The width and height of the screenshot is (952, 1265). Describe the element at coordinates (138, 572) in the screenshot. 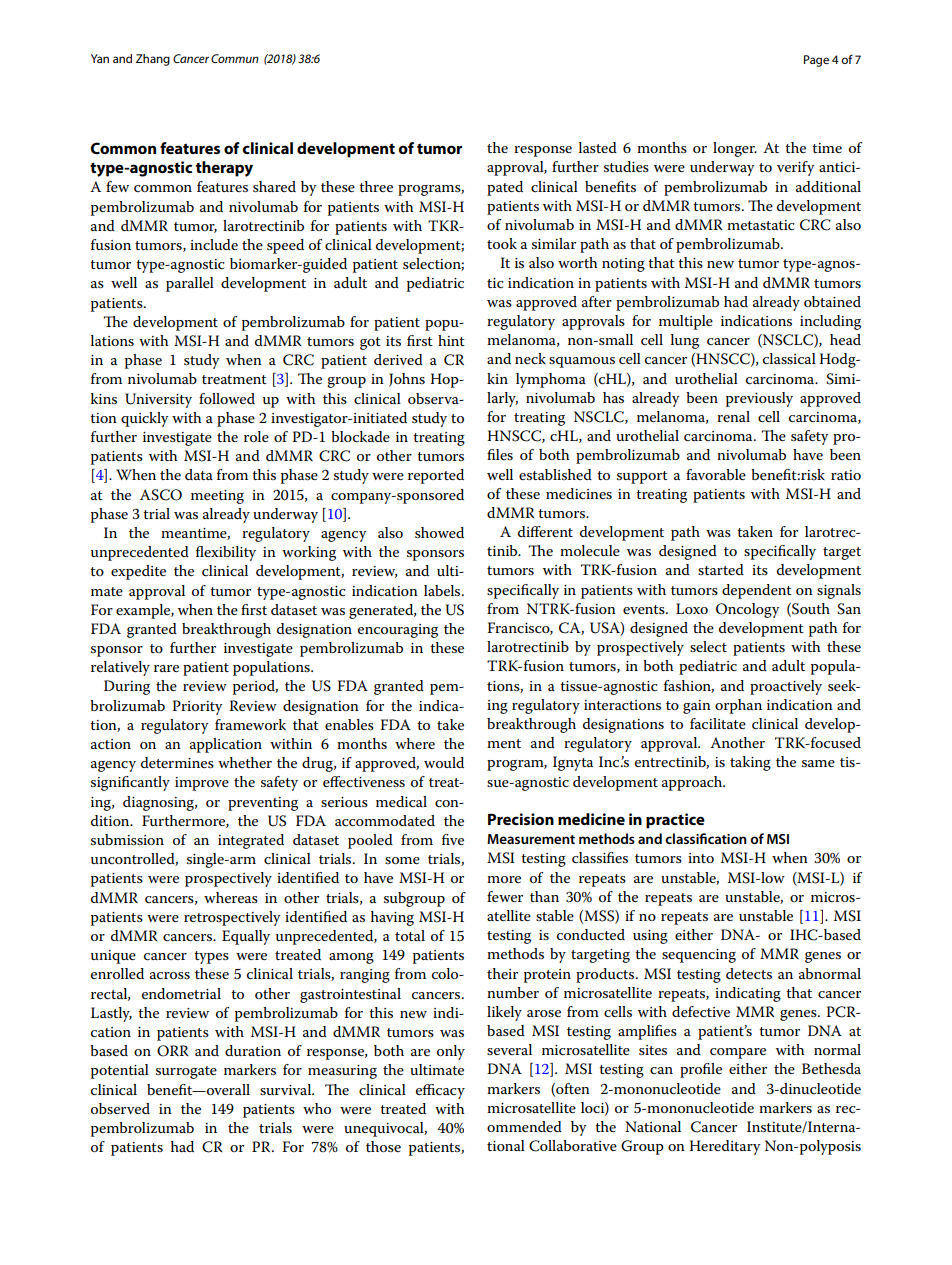

I see `expedite` at that location.
